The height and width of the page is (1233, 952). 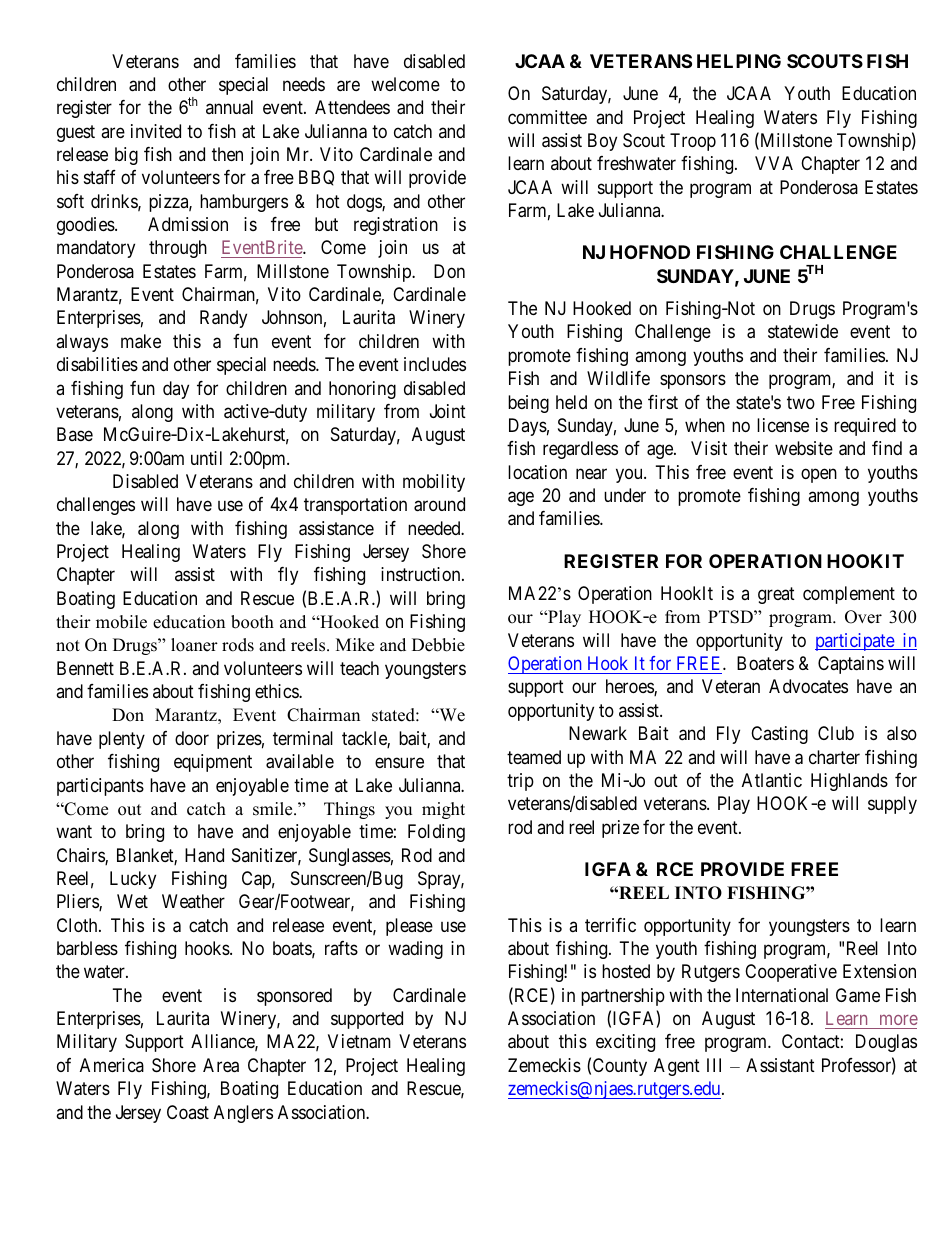 I want to click on Vietnam, so click(x=359, y=1041).
